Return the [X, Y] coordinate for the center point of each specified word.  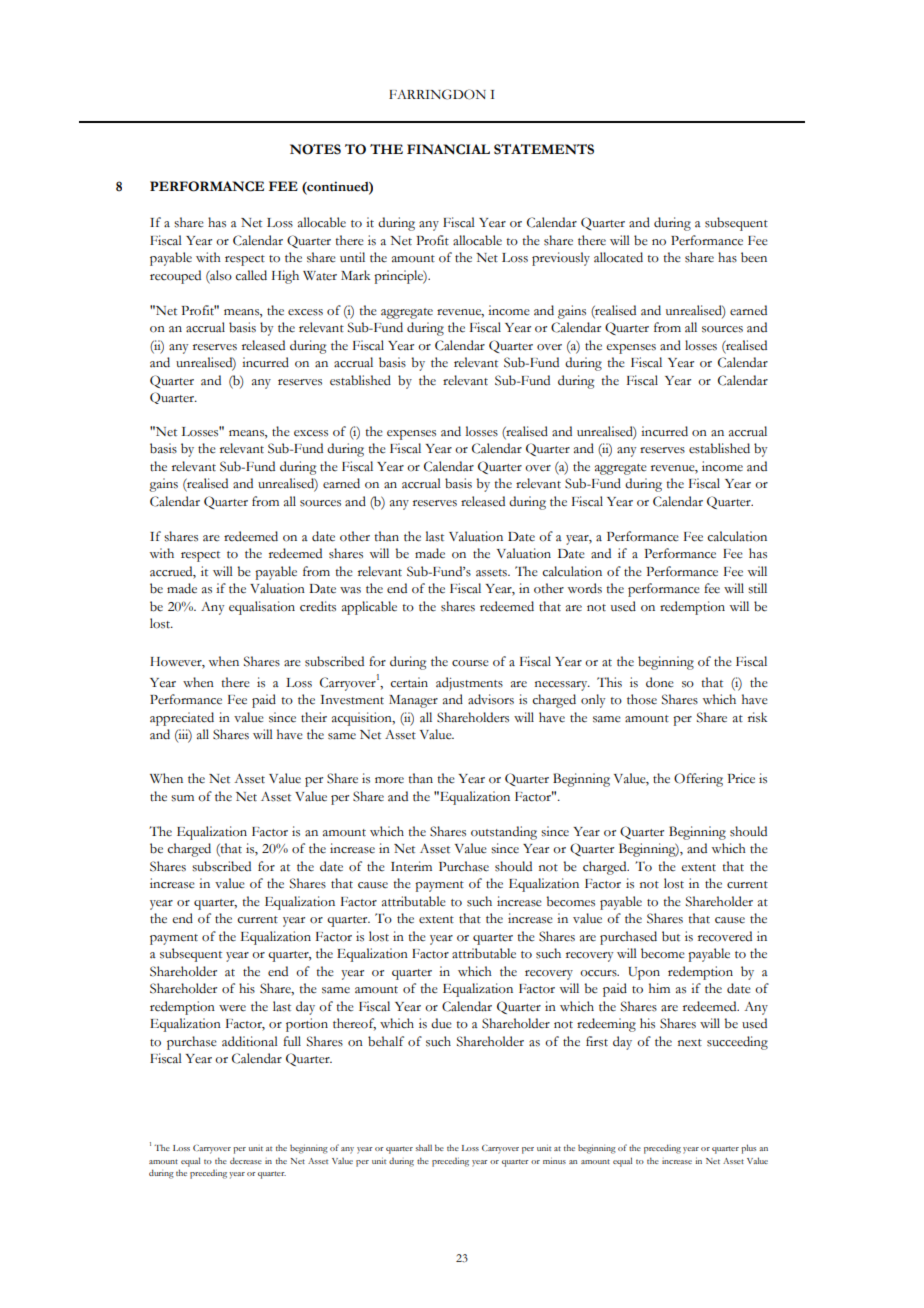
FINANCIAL [448, 149]
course [470, 663]
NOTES [315, 149]
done [660, 682]
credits [318, 606]
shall [424, 1147]
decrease [246, 1160]
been [754, 257]
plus [748, 1149]
